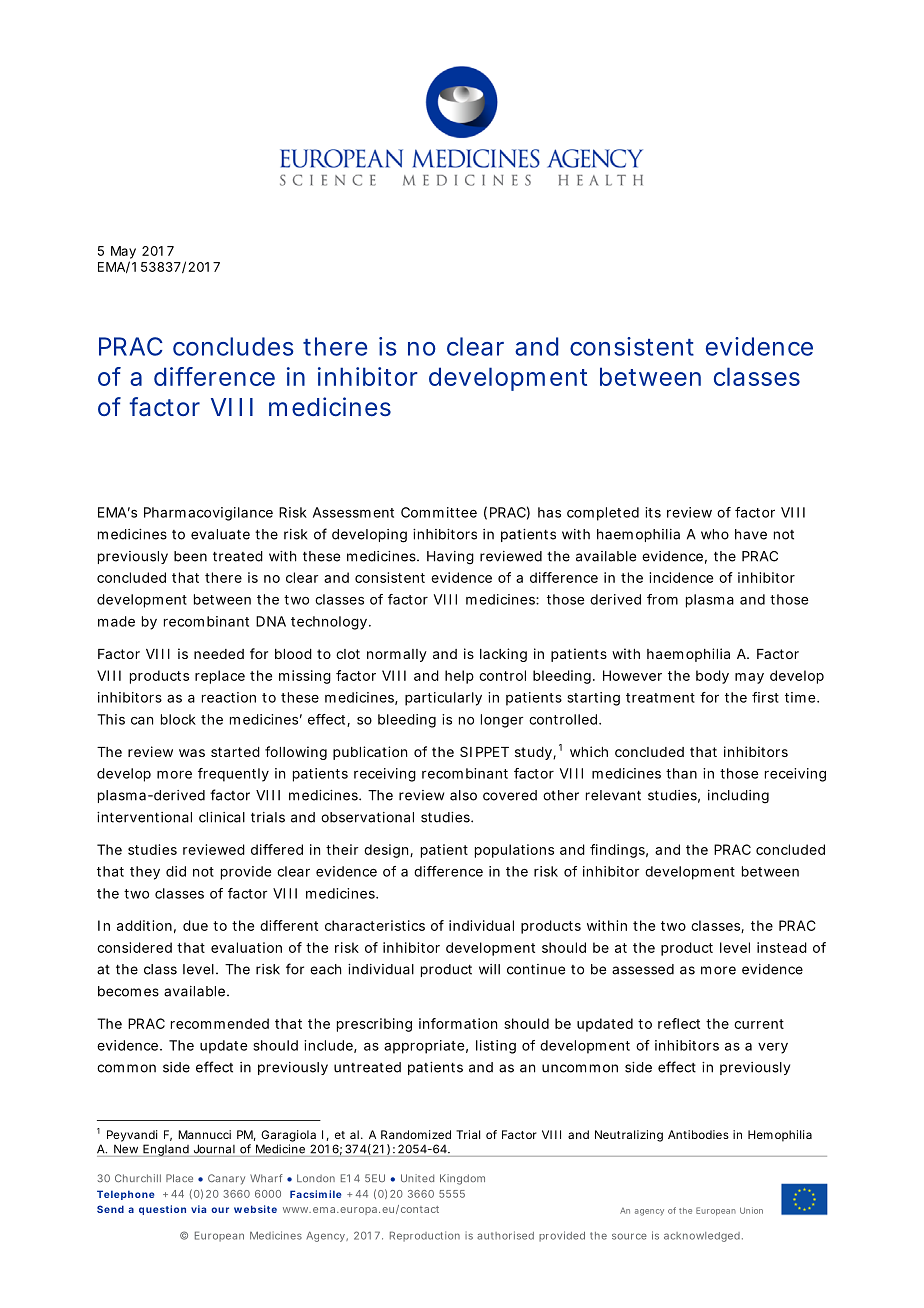 The image size is (924, 1308). Describe the element at coordinates (782, 947) in the document. I see `instead` at that location.
